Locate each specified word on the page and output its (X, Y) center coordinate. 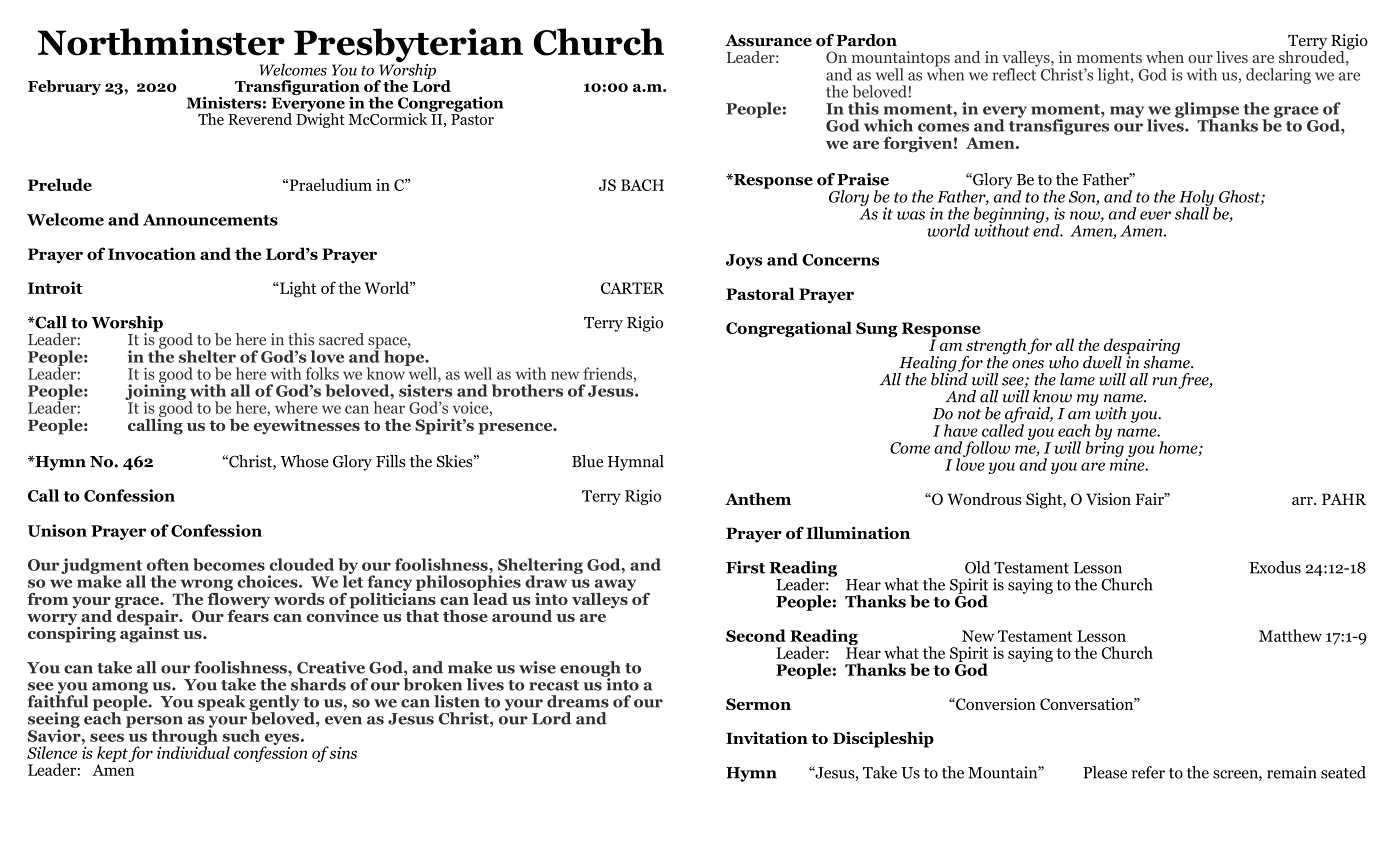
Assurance (768, 40)
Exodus (1275, 567)
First (745, 567)
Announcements (210, 220)
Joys (744, 261)
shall (1192, 212)
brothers (527, 390)
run (1166, 382)
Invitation (767, 737)
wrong (206, 585)
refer (1148, 772)
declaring (1278, 76)
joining (155, 392)
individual (193, 751)
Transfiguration (297, 88)
